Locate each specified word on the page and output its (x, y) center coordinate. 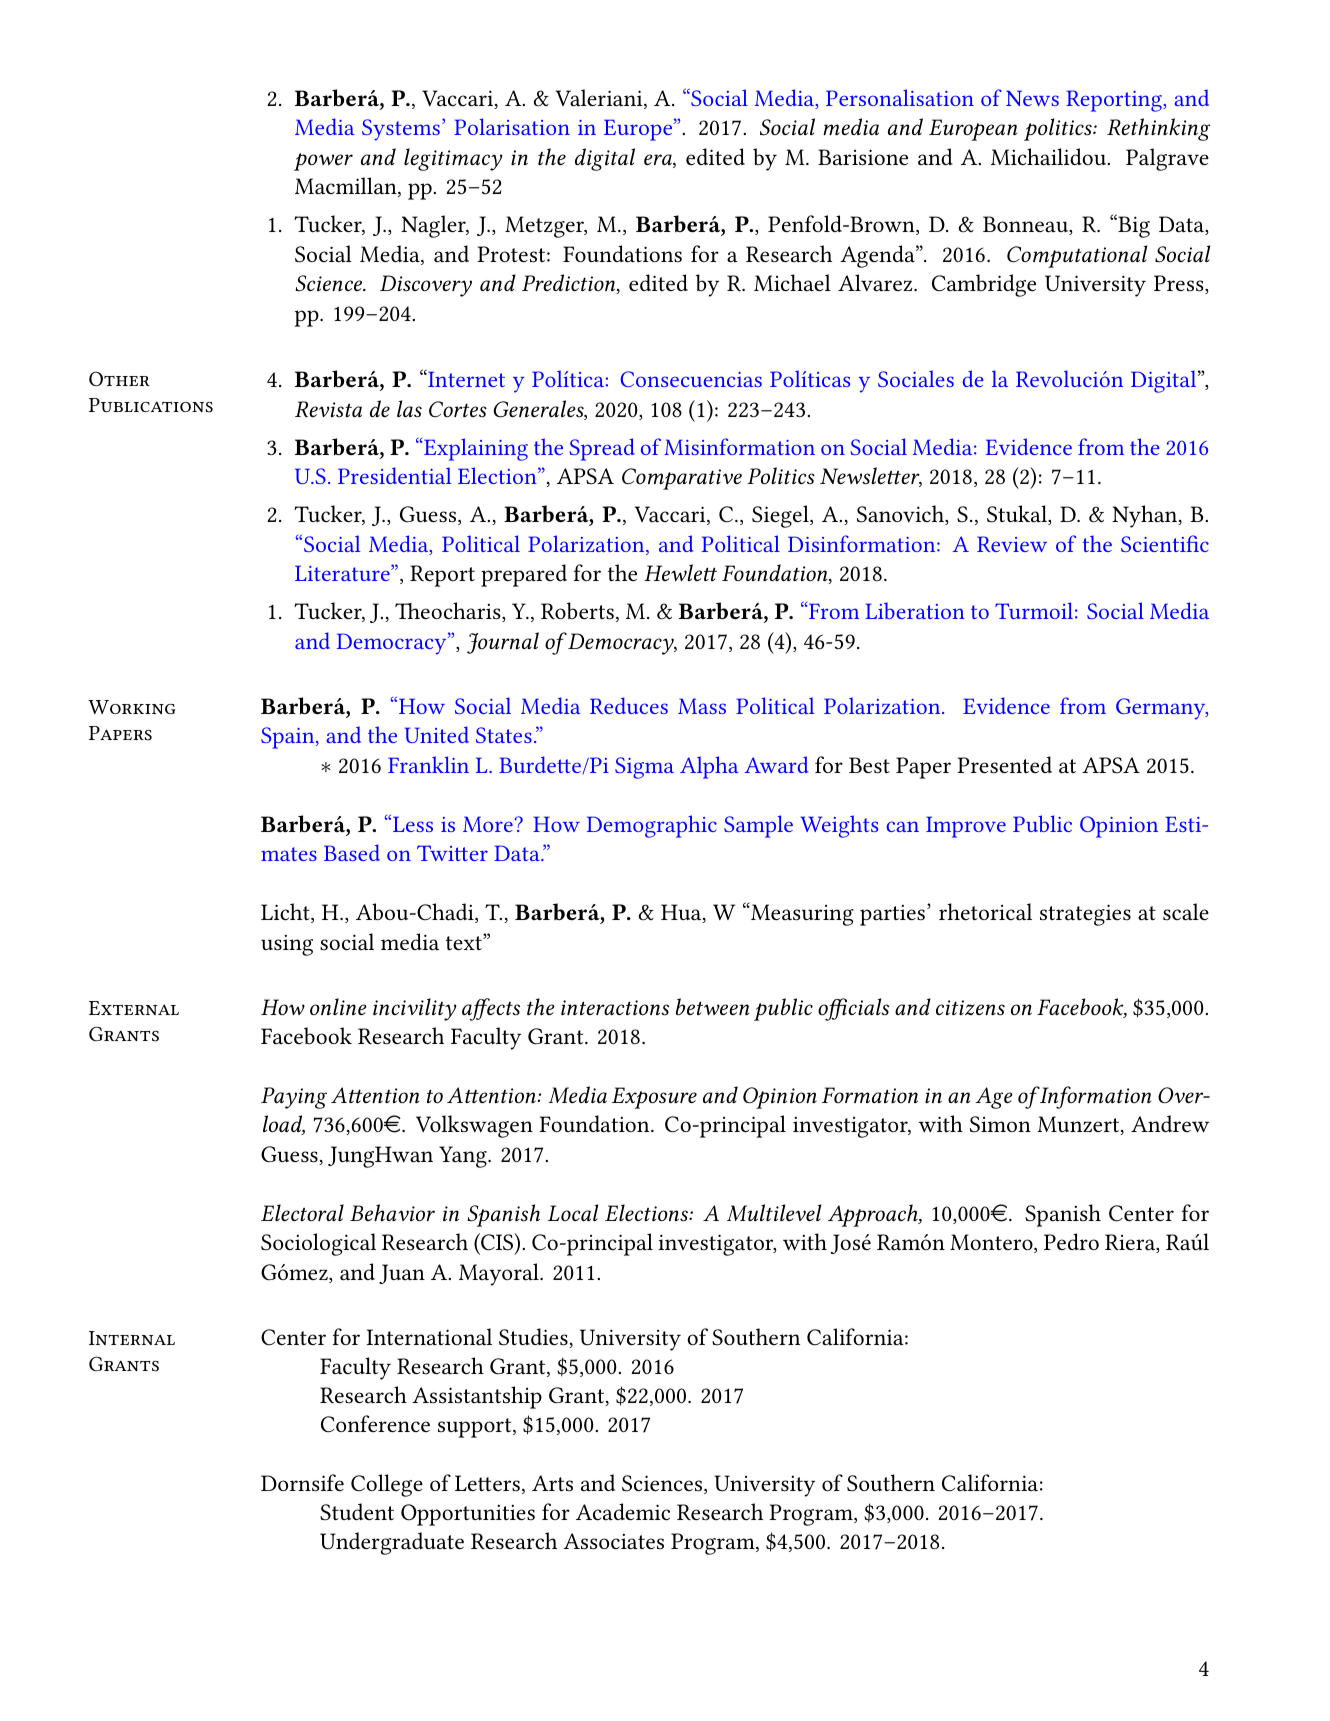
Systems (401, 130)
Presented (1004, 765)
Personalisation (900, 97)
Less (411, 823)
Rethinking (1158, 129)
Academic (623, 1512)
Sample (758, 826)
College (387, 1485)
